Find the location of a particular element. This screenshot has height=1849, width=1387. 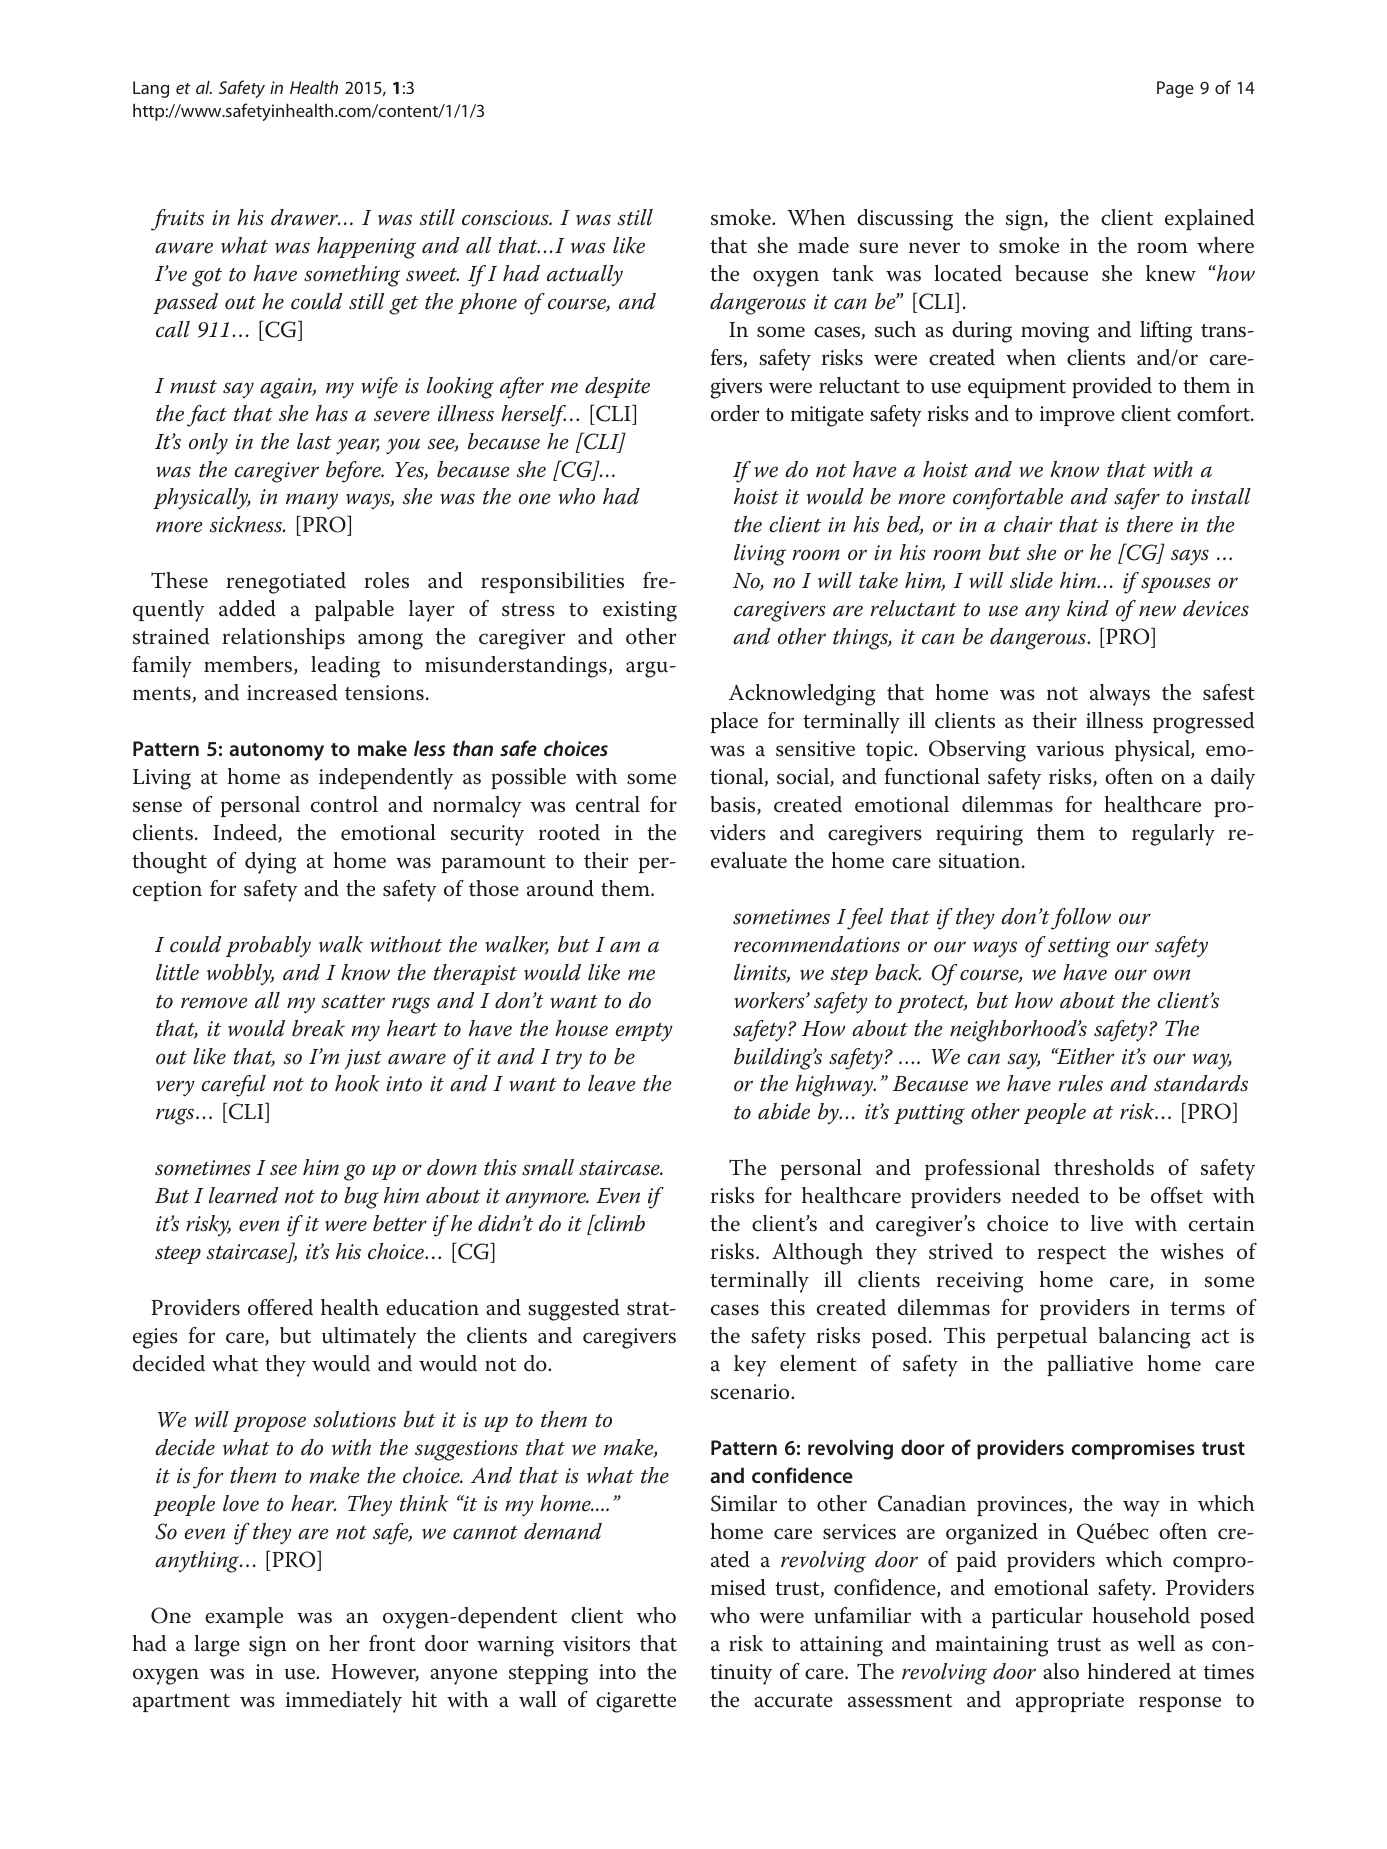

place is located at coordinates (734, 722).
